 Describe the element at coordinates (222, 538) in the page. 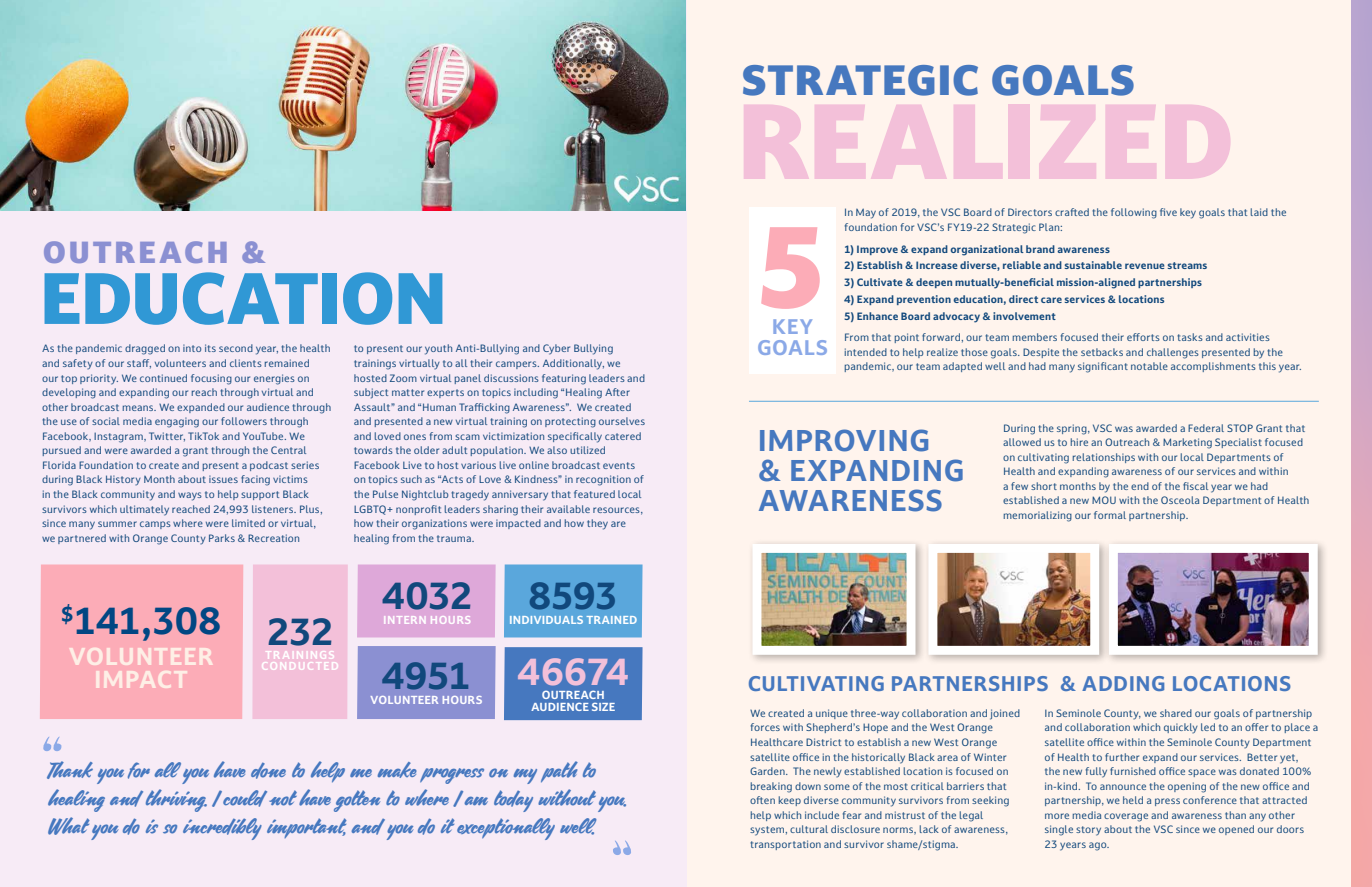

I see `Parks` at that location.
